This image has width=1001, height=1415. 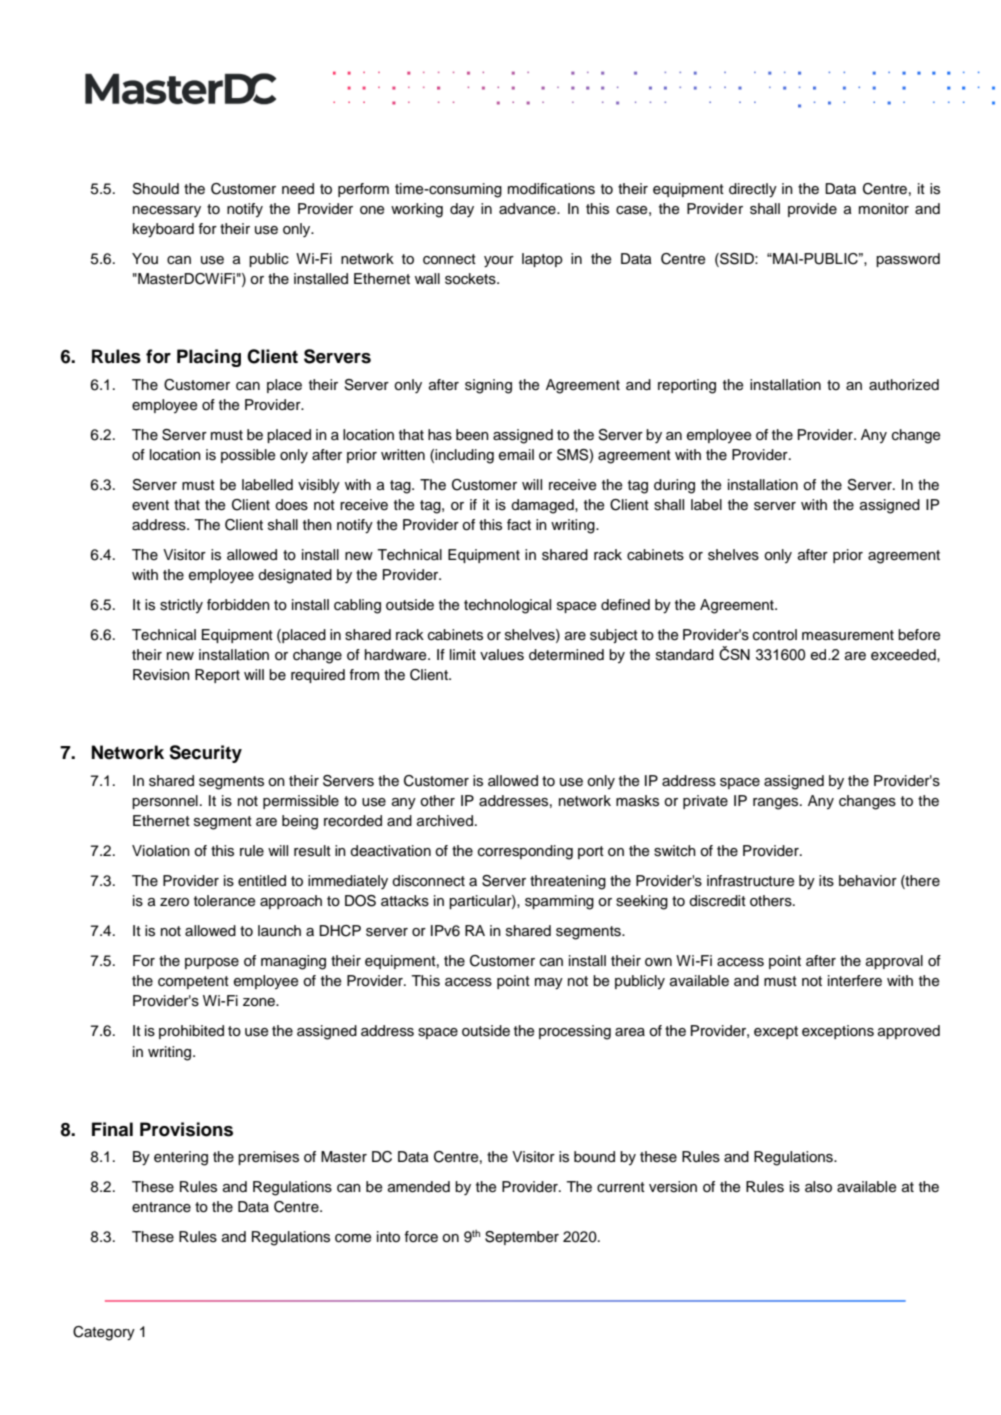 I want to click on advance, so click(x=528, y=209).
